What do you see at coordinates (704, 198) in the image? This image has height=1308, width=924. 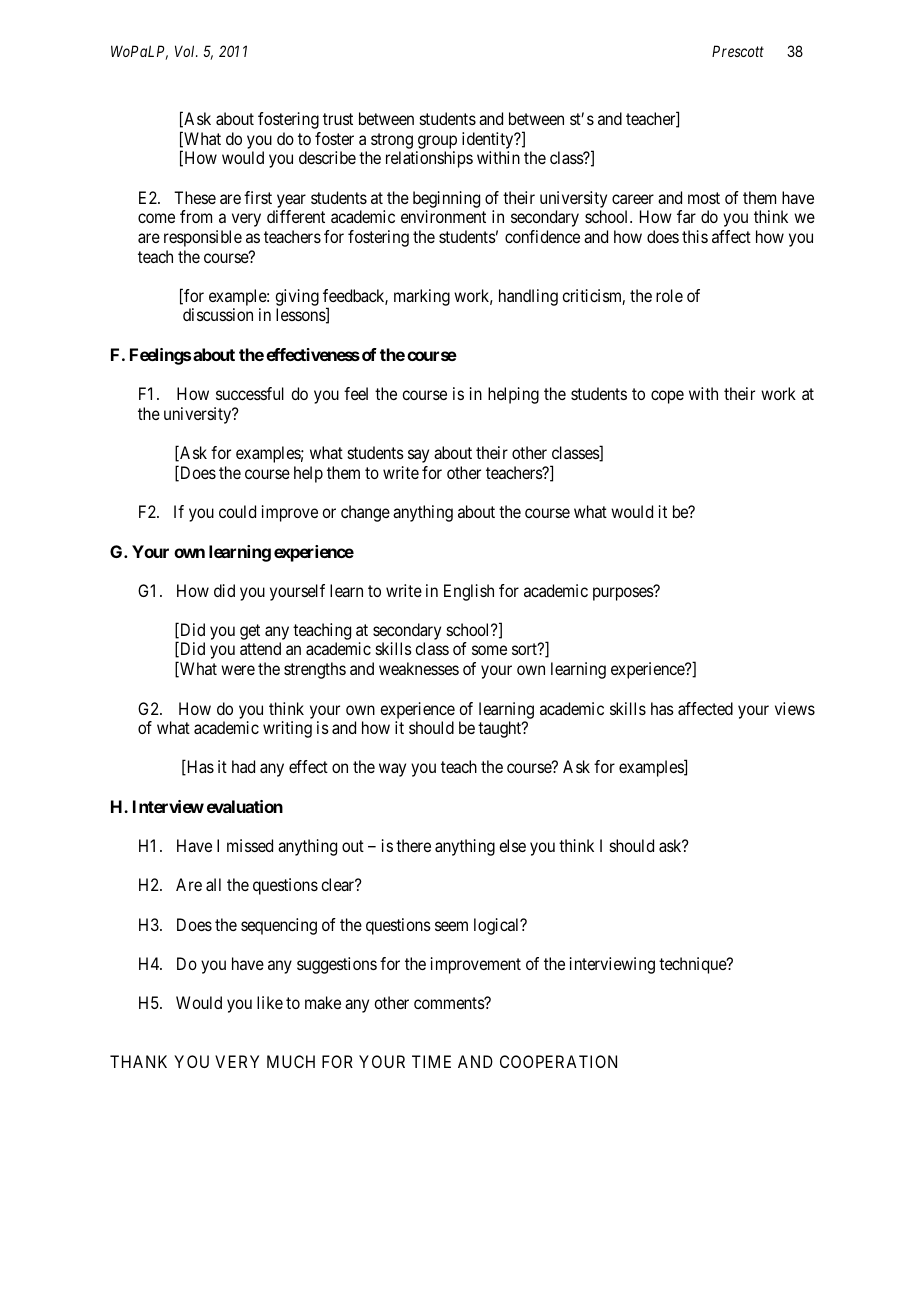 I see `most` at bounding box center [704, 198].
